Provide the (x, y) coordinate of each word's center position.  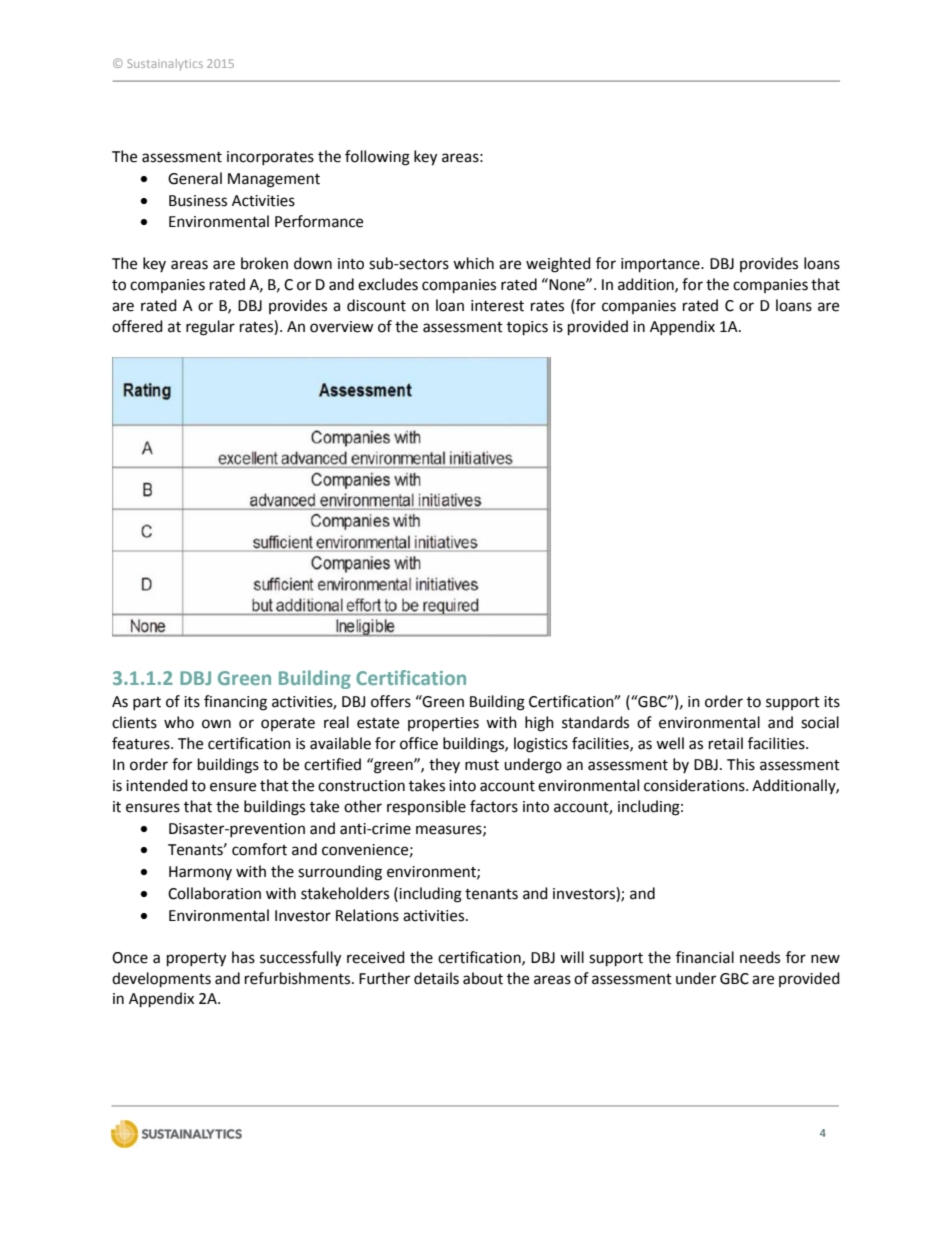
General (195, 178)
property (196, 960)
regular (210, 328)
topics (527, 328)
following (377, 158)
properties (443, 724)
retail (726, 743)
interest (497, 306)
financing (235, 703)
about (483, 978)
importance (661, 265)
